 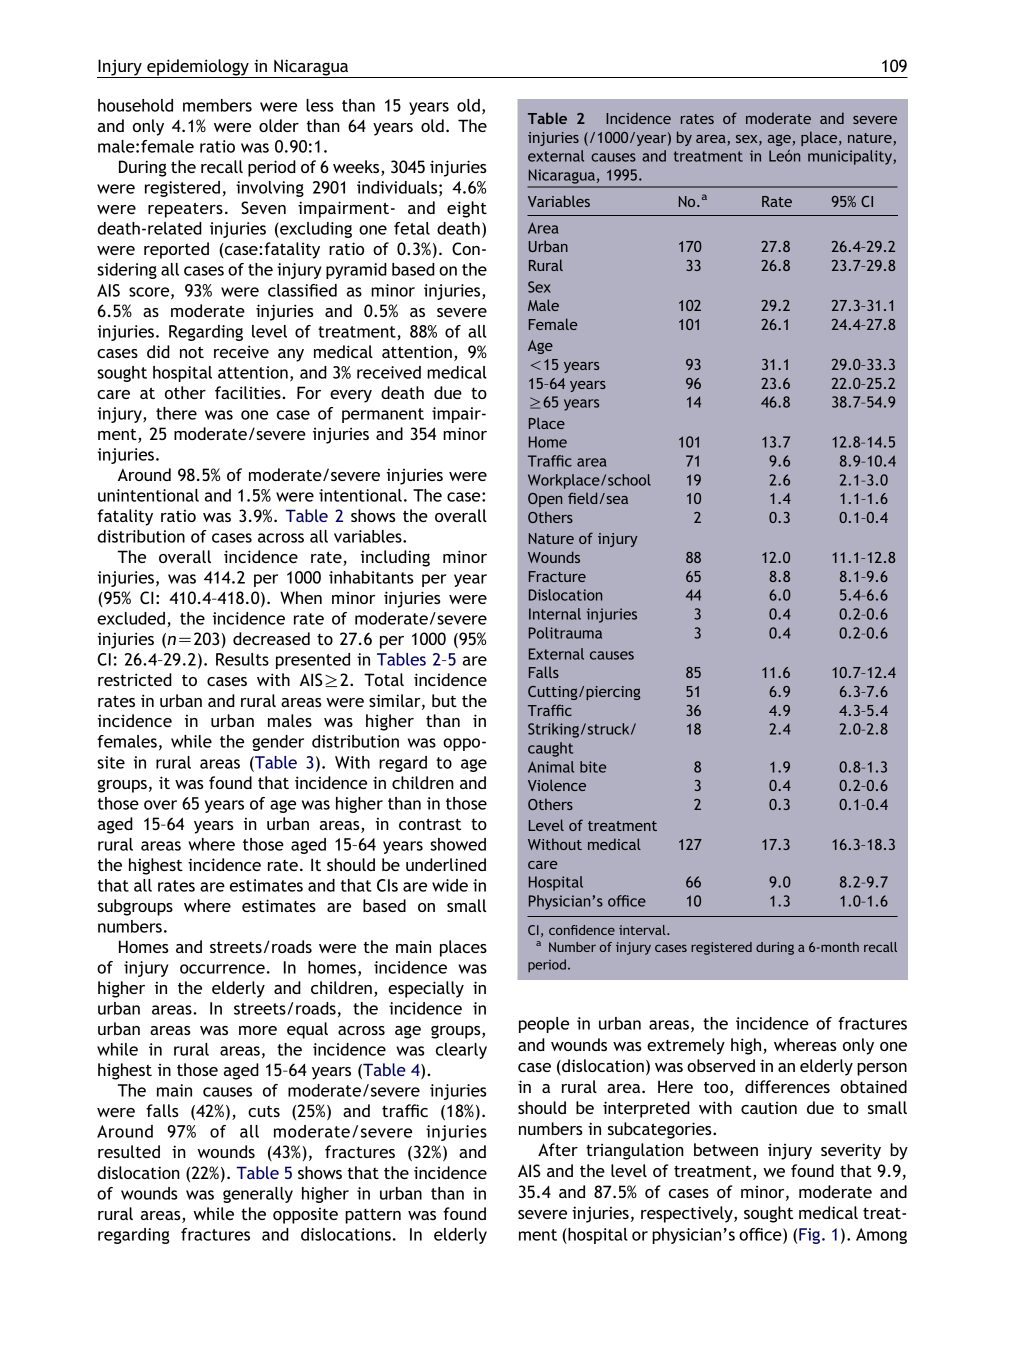 What do you see at coordinates (555, 614) in the screenshot?
I see `Internal` at bounding box center [555, 614].
